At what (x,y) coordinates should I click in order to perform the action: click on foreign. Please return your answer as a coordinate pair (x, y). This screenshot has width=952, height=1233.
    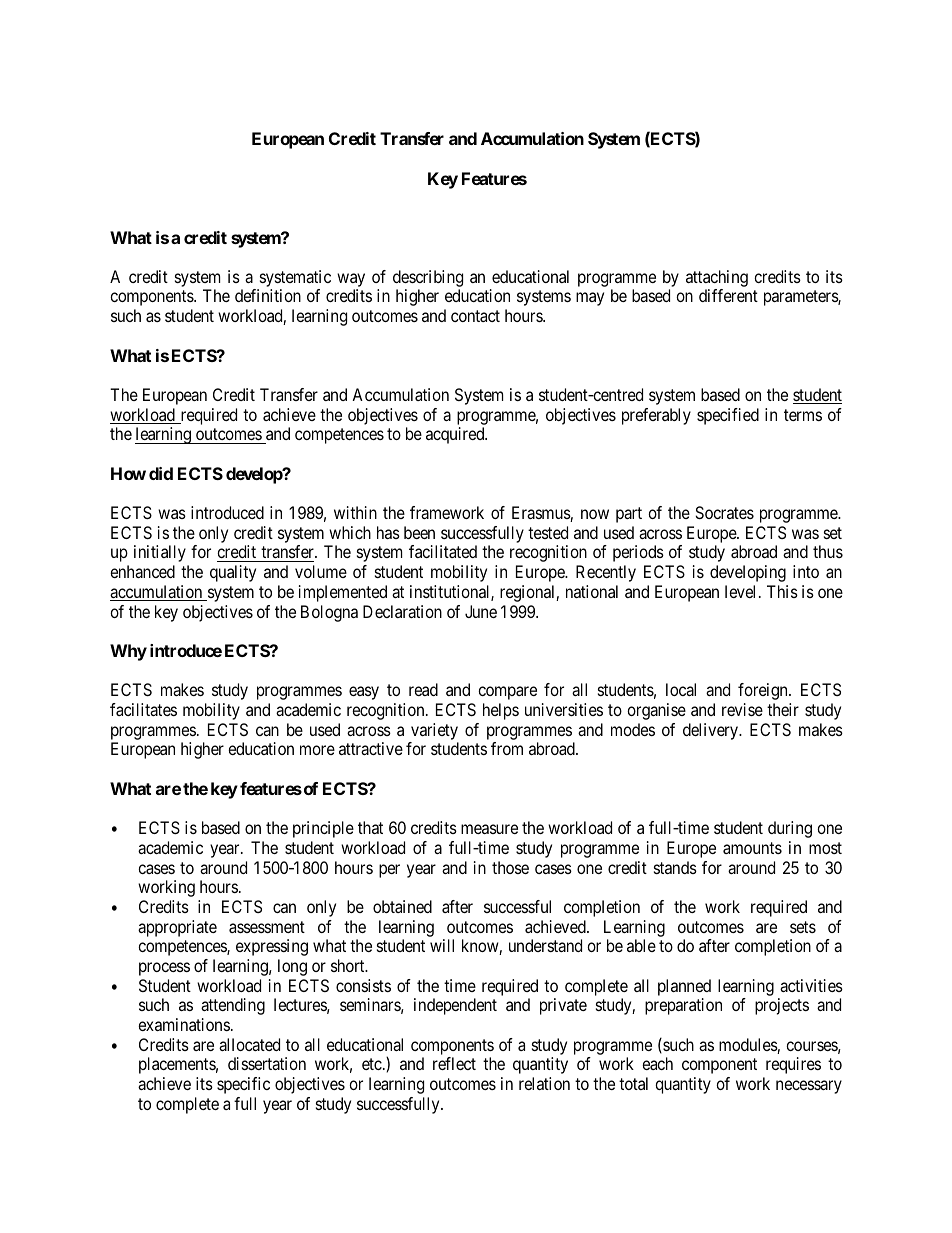
    Looking at the image, I should click on (764, 691).
